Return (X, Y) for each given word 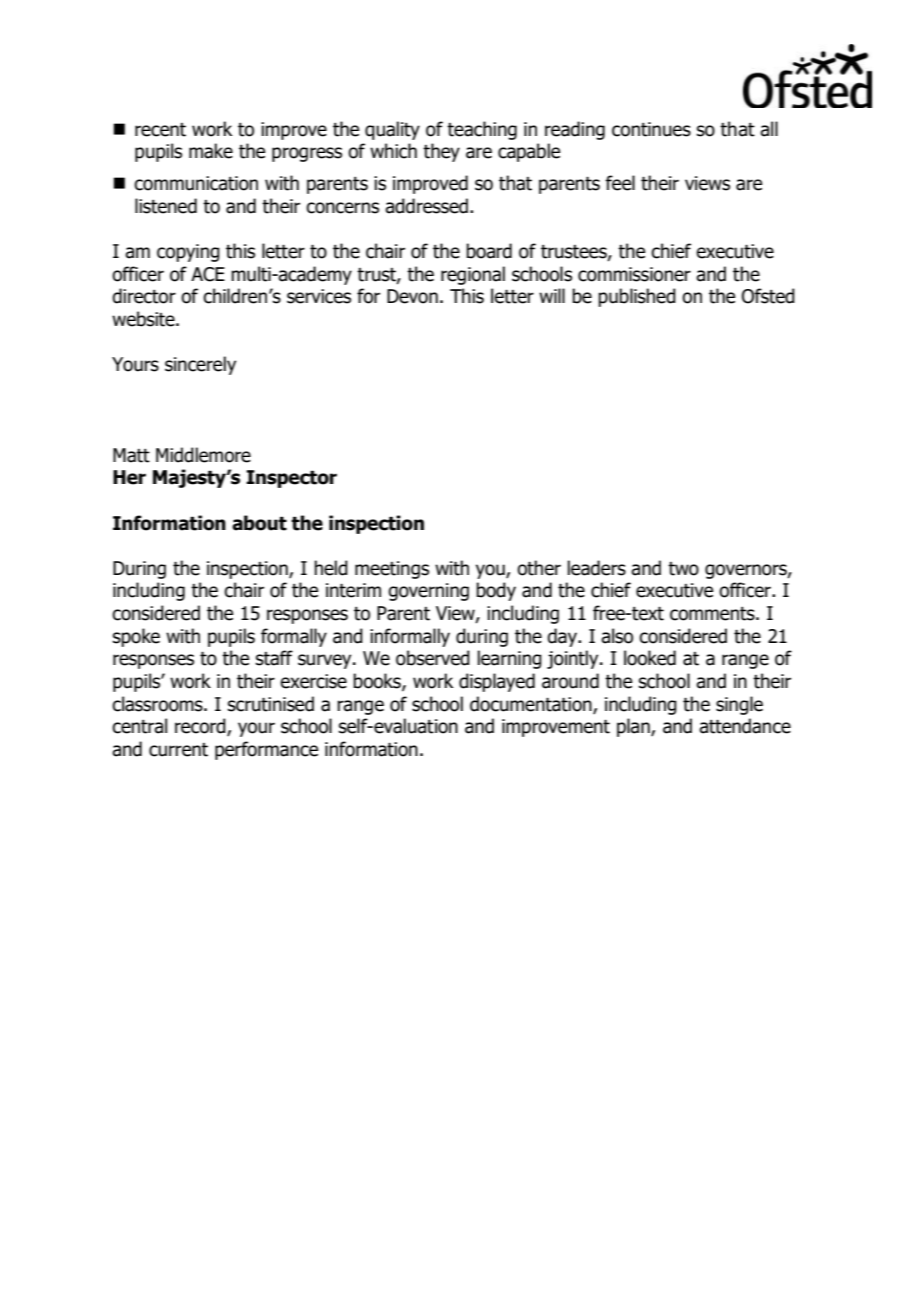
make (211, 151)
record (201, 727)
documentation (532, 704)
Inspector (291, 479)
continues (651, 129)
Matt (131, 455)
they (441, 152)
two (683, 569)
